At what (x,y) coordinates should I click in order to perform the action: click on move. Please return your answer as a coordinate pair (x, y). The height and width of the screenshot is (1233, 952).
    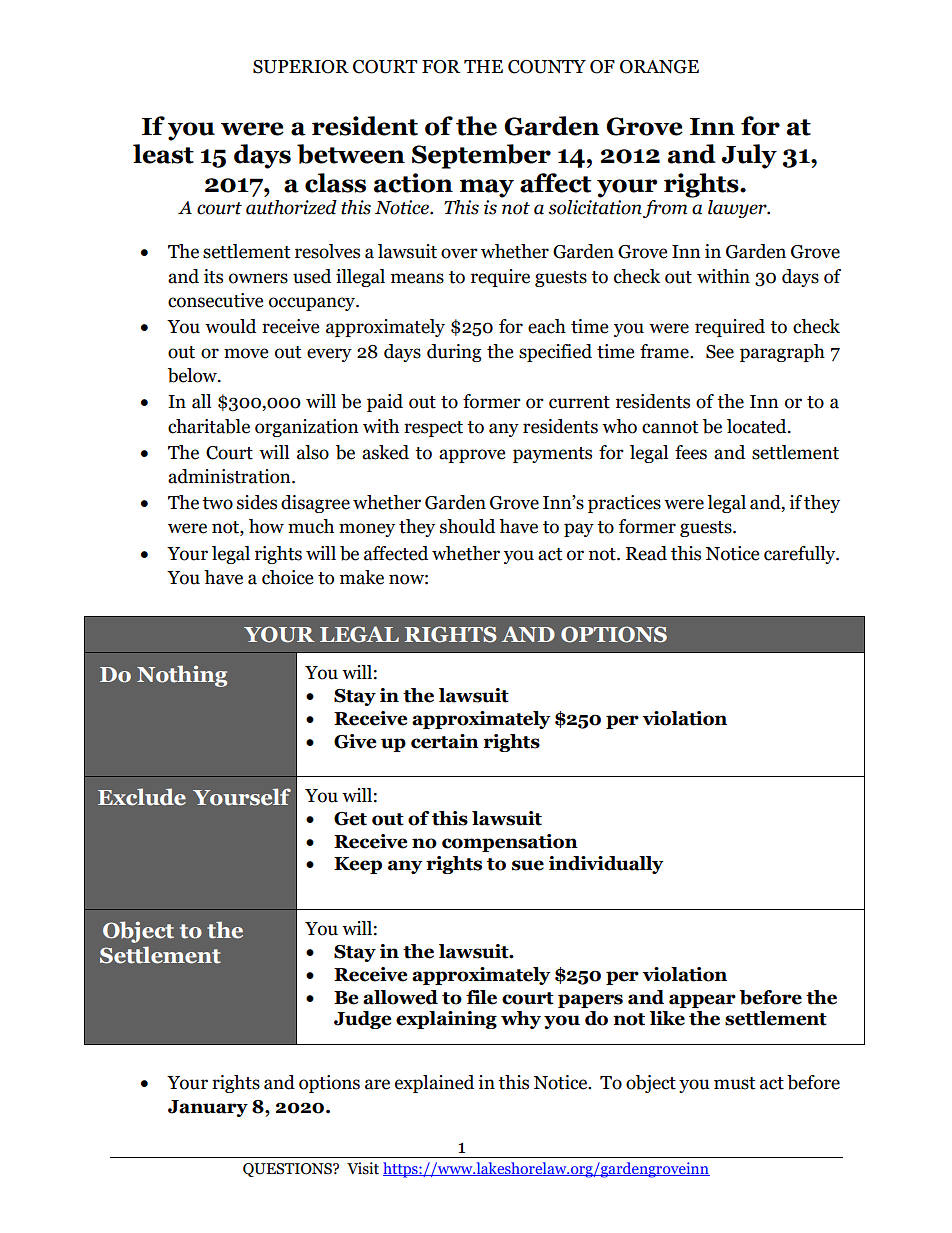
    Looking at the image, I should click on (246, 353).
